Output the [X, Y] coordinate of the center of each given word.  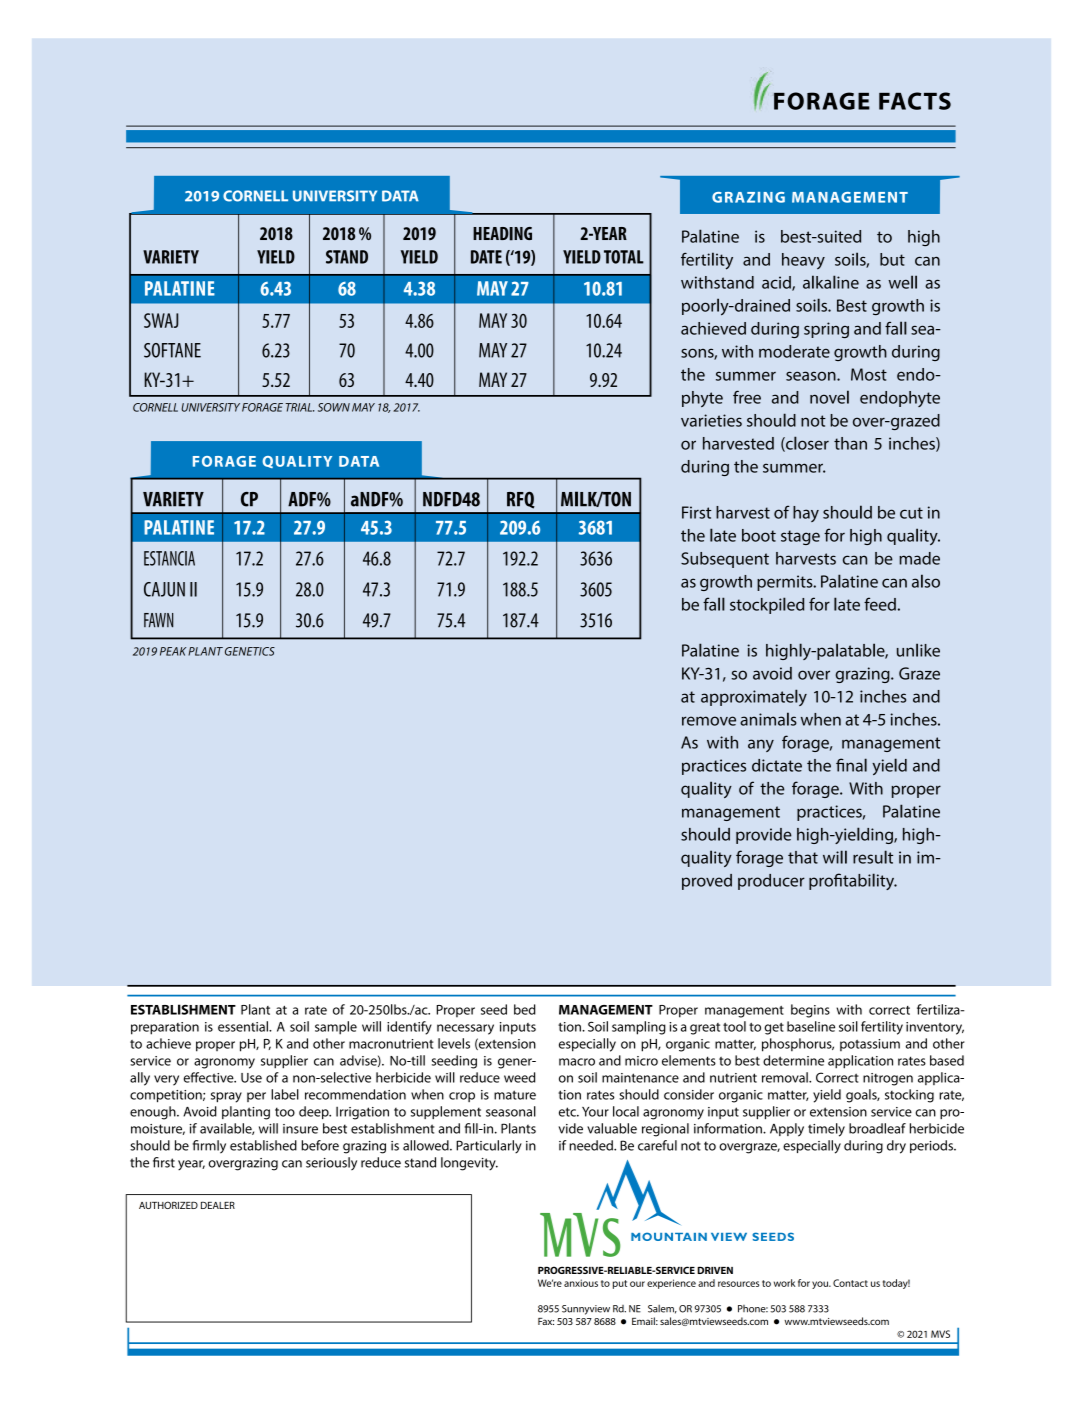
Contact [850, 1283]
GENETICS [250, 651]
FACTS [915, 101]
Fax [546, 1321]
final [851, 765]
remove [709, 721]
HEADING [502, 234]
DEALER [218, 1205]
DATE [486, 257]
